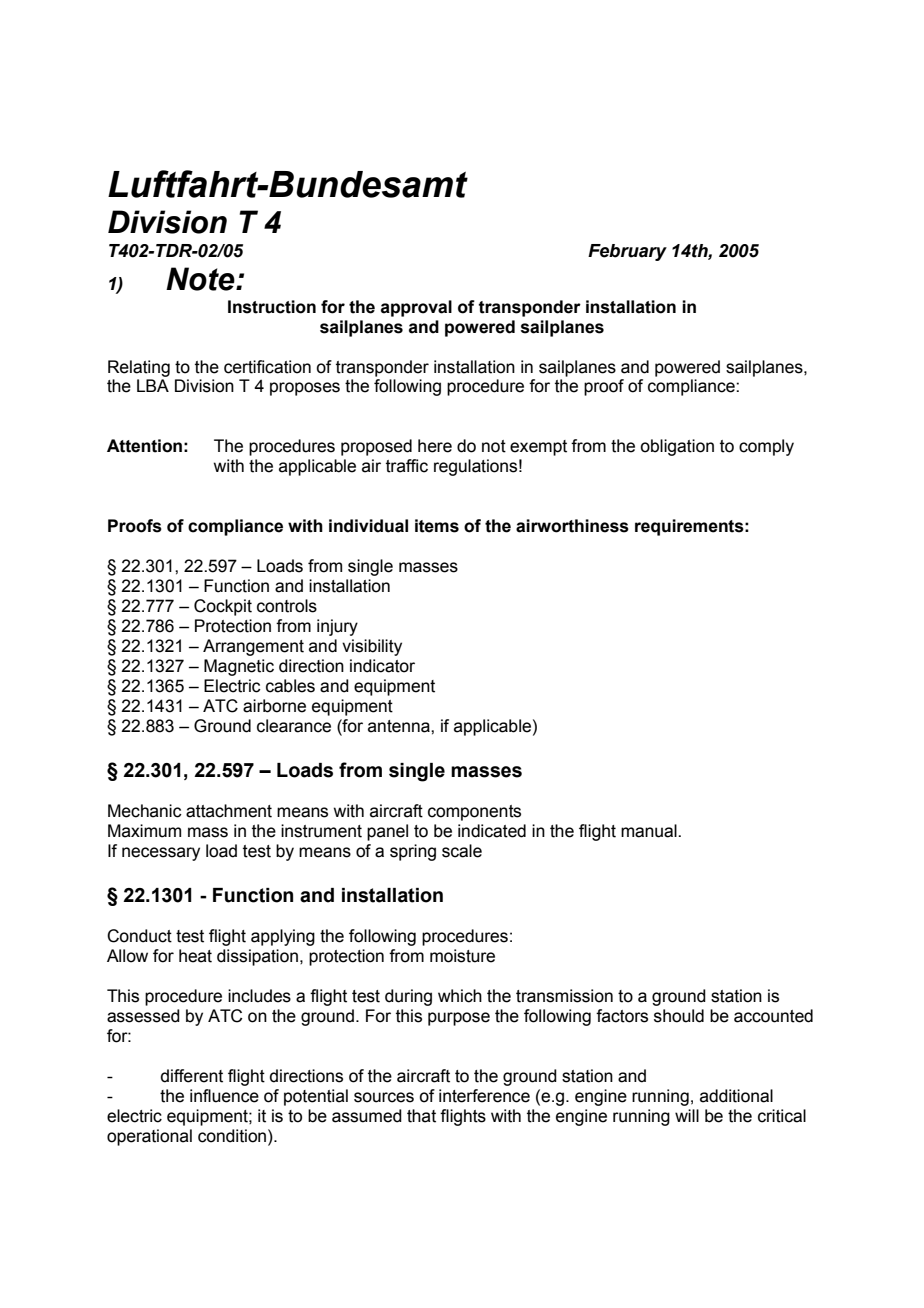  Describe the element at coordinates (627, 252) in the screenshot. I see `February` at that location.
